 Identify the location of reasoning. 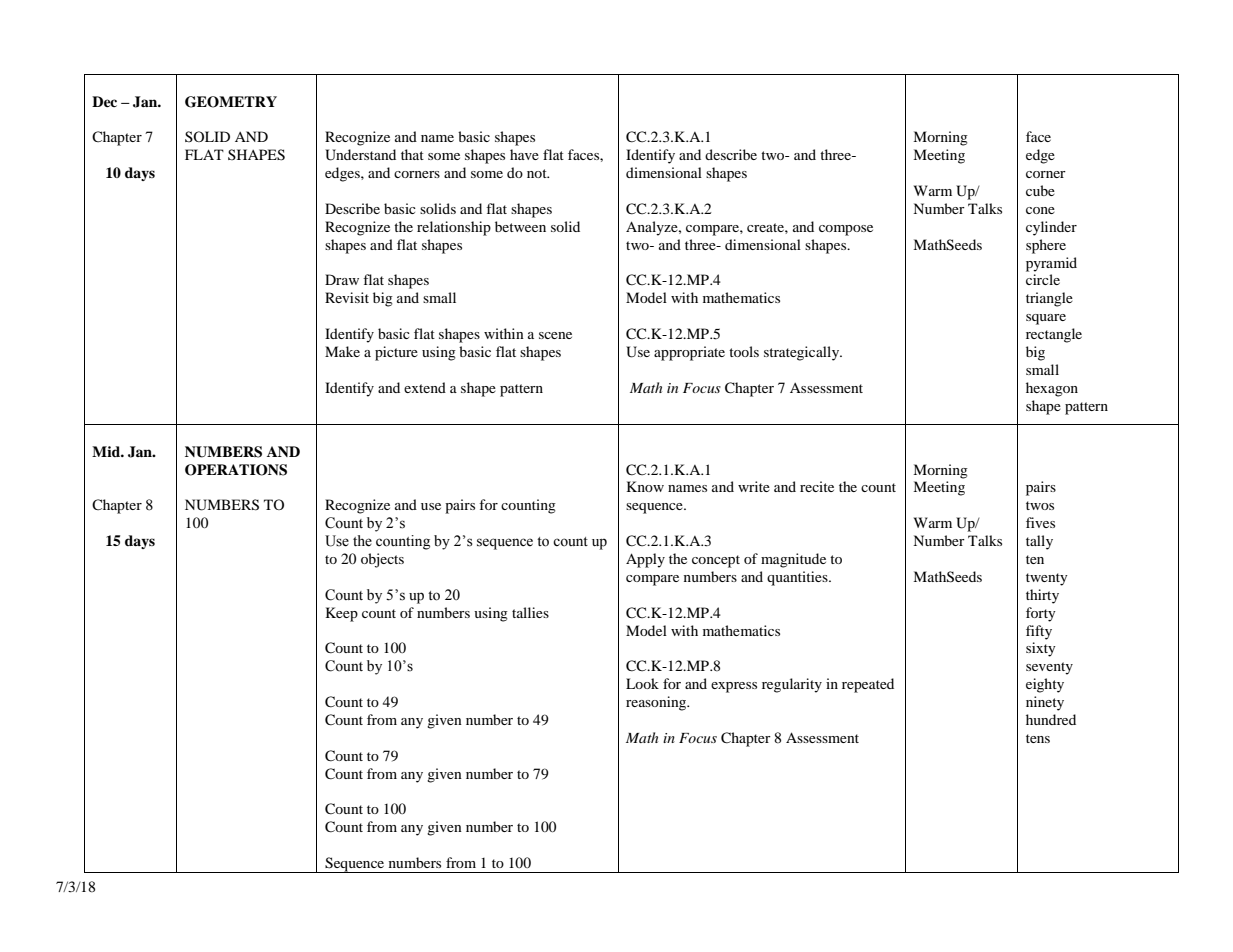
(657, 703).
